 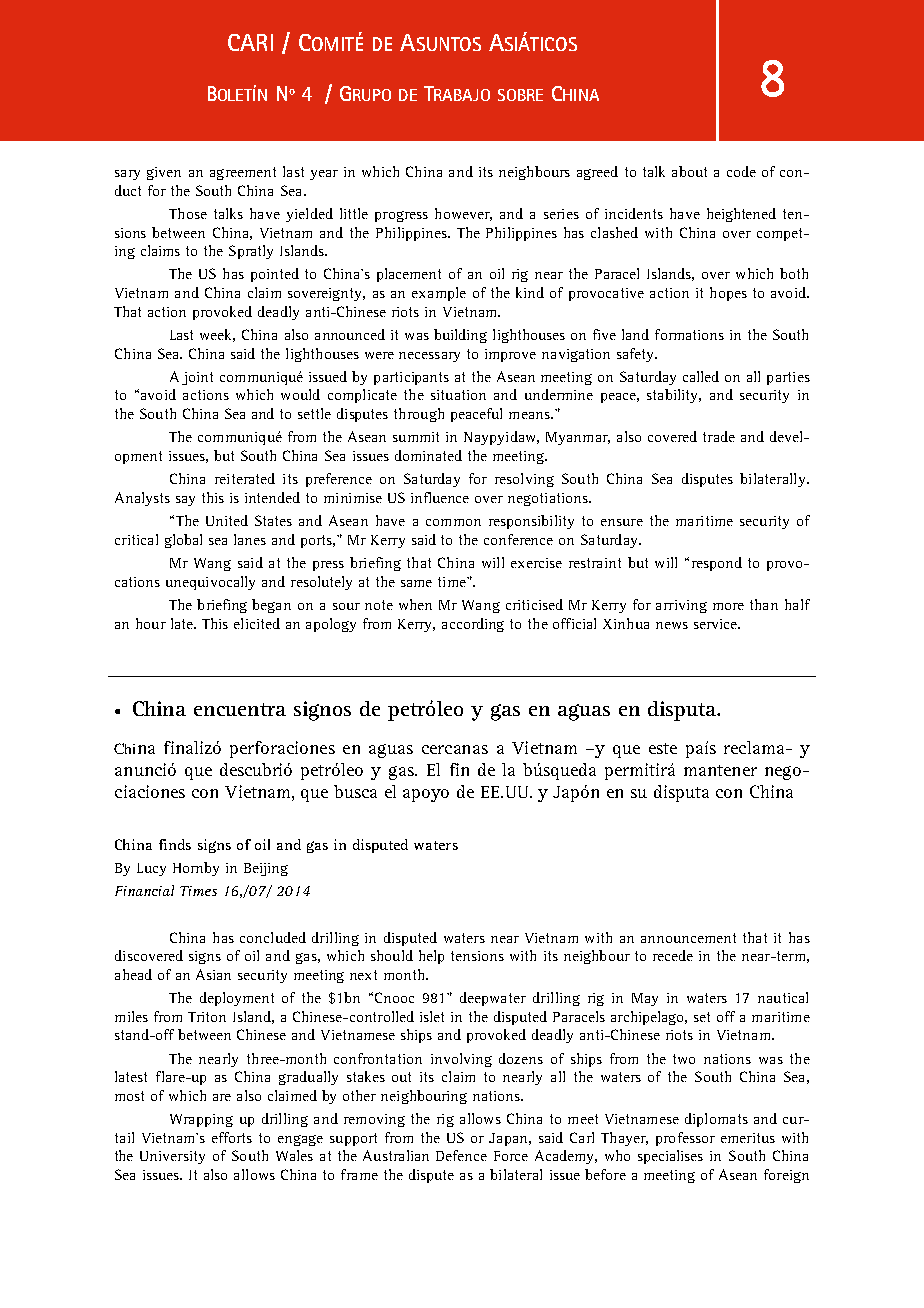 I want to click on more, so click(x=728, y=606).
